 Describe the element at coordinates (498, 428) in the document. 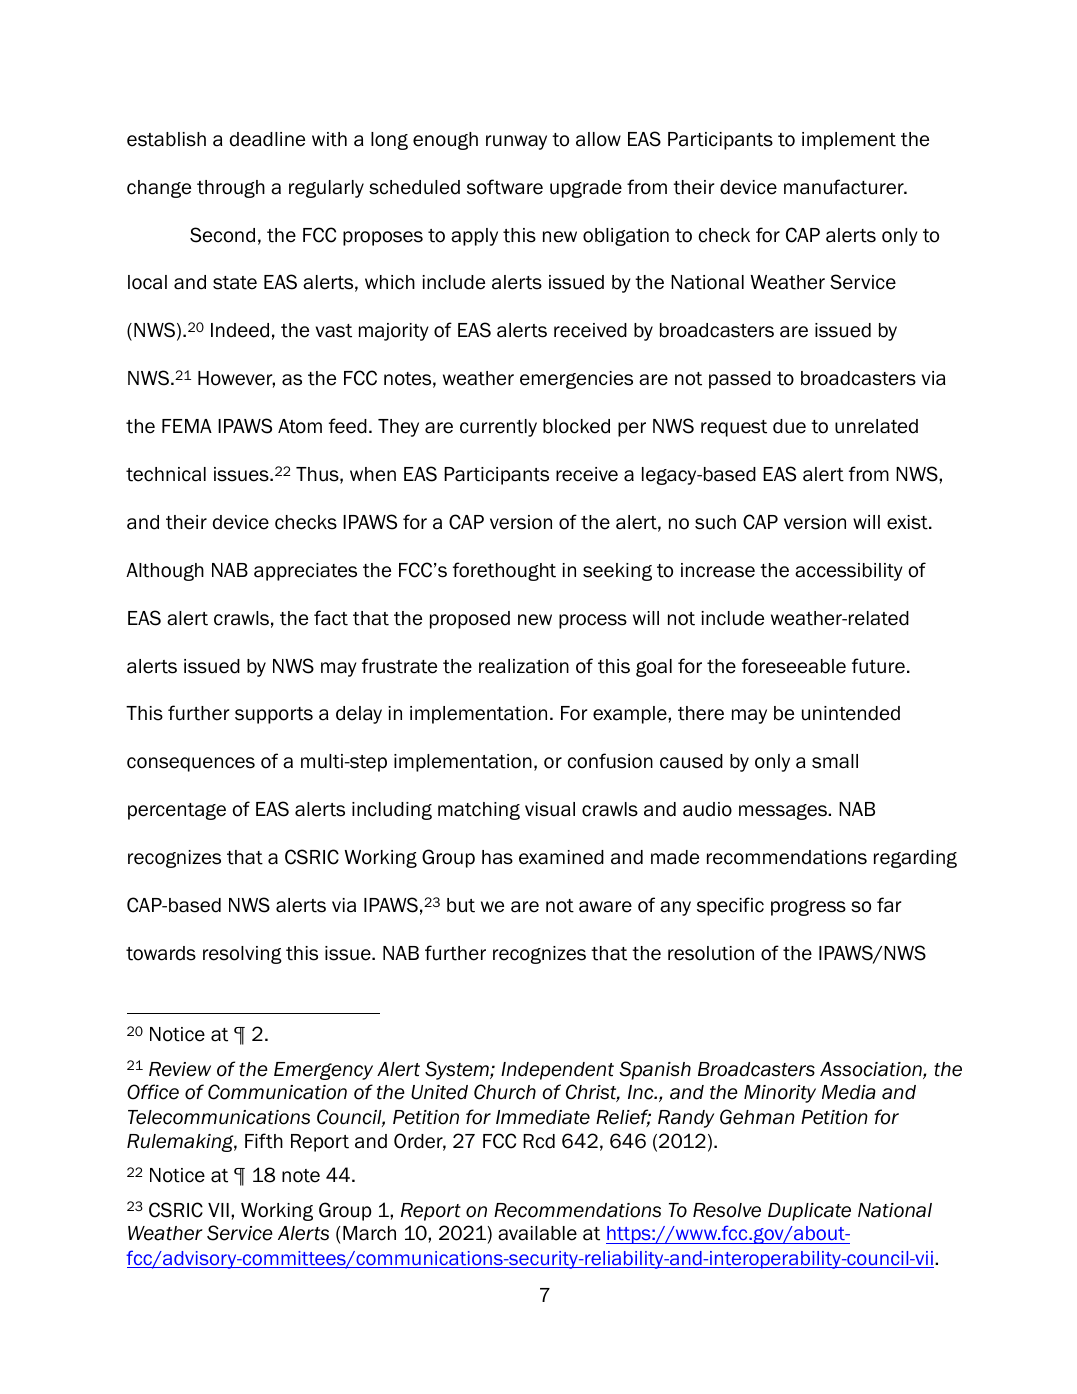

I see `currently` at that location.
